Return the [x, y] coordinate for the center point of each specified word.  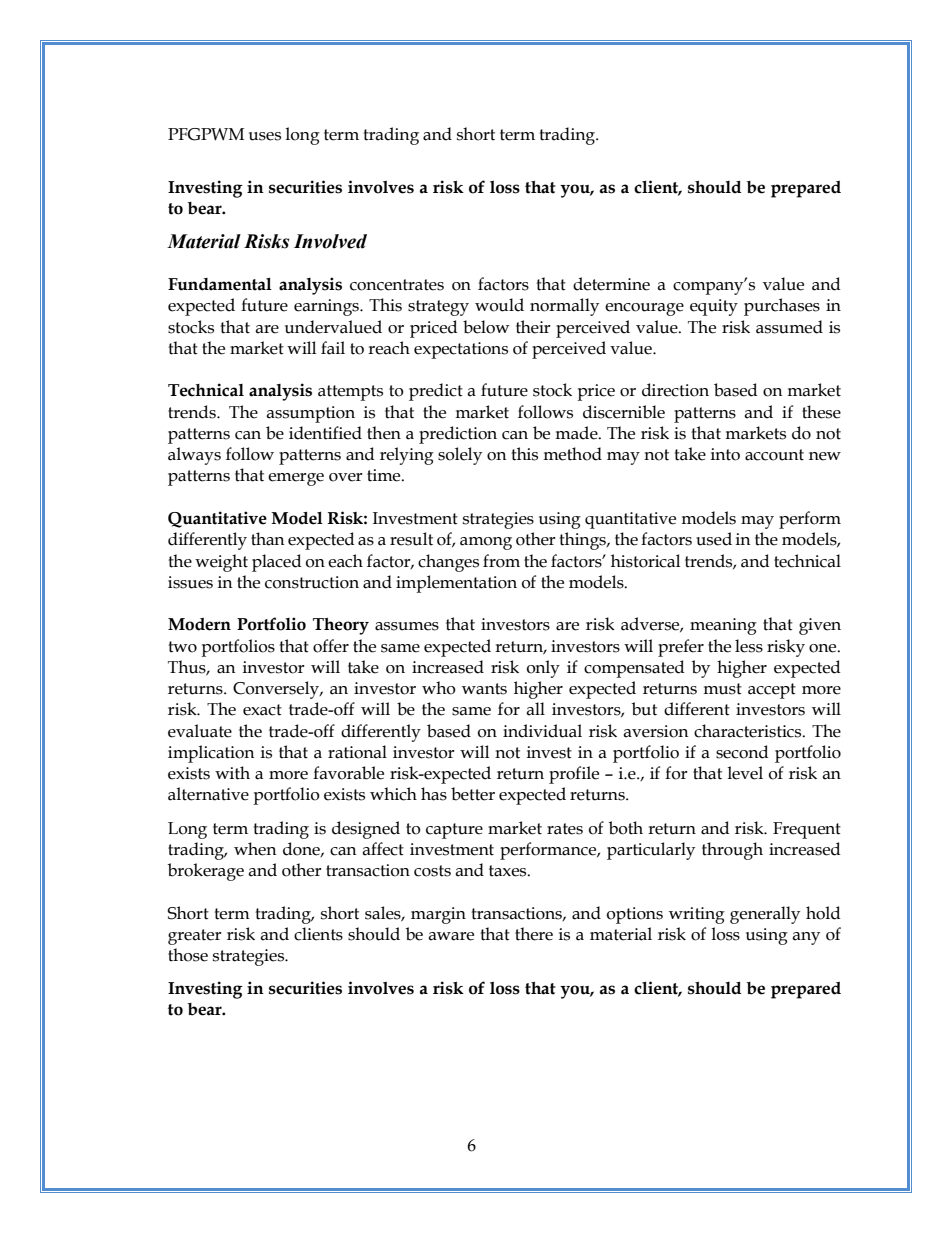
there [534, 934]
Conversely [277, 690]
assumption [310, 414]
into [725, 454]
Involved [330, 241]
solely [460, 456]
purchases [782, 307]
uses [265, 136]
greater [195, 937]
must [722, 689]
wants [484, 689]
